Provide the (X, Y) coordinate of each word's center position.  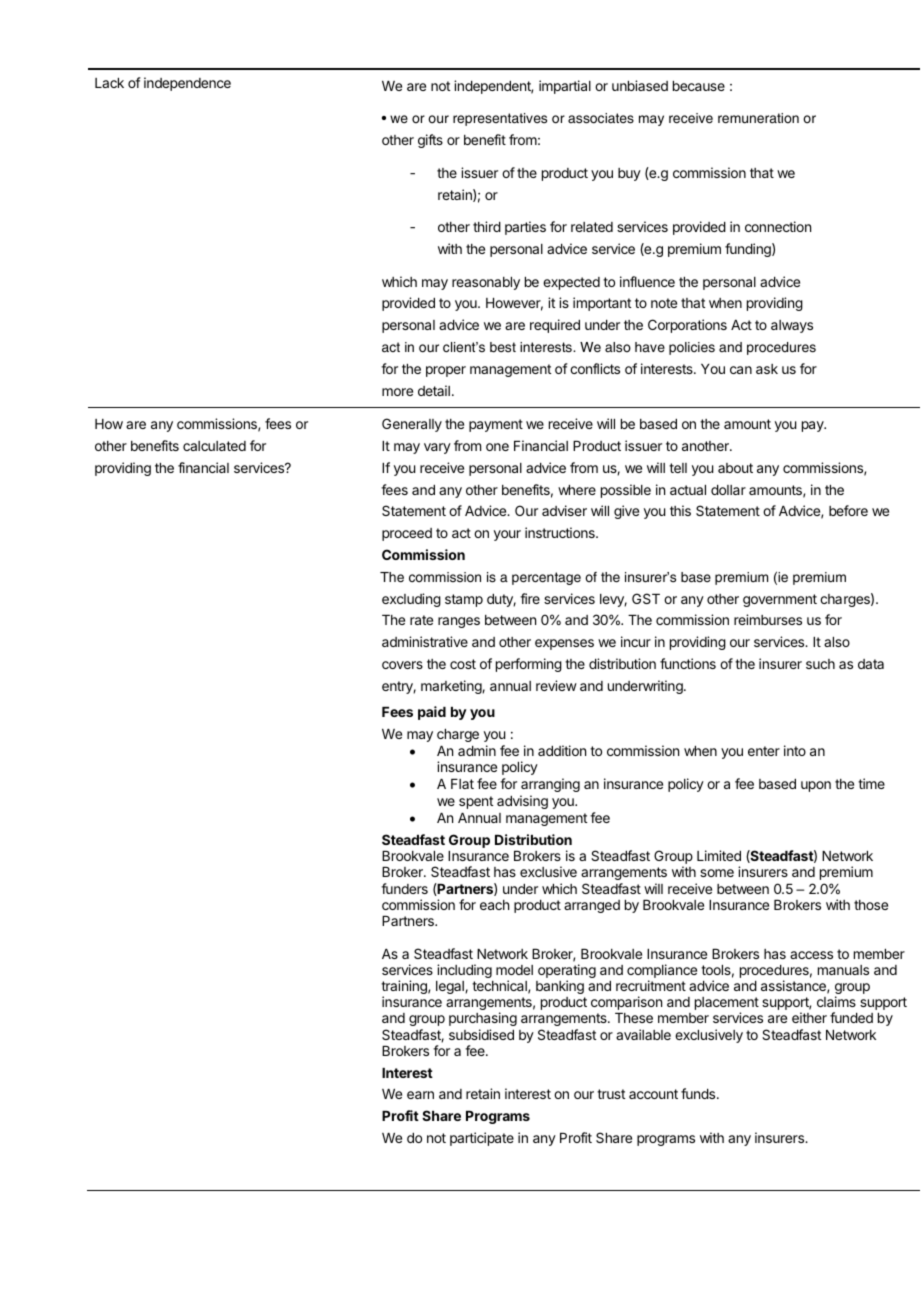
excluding (411, 600)
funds (699, 1093)
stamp (464, 600)
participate (482, 1139)
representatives (500, 119)
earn (420, 1095)
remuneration (758, 118)
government (780, 600)
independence (187, 84)
